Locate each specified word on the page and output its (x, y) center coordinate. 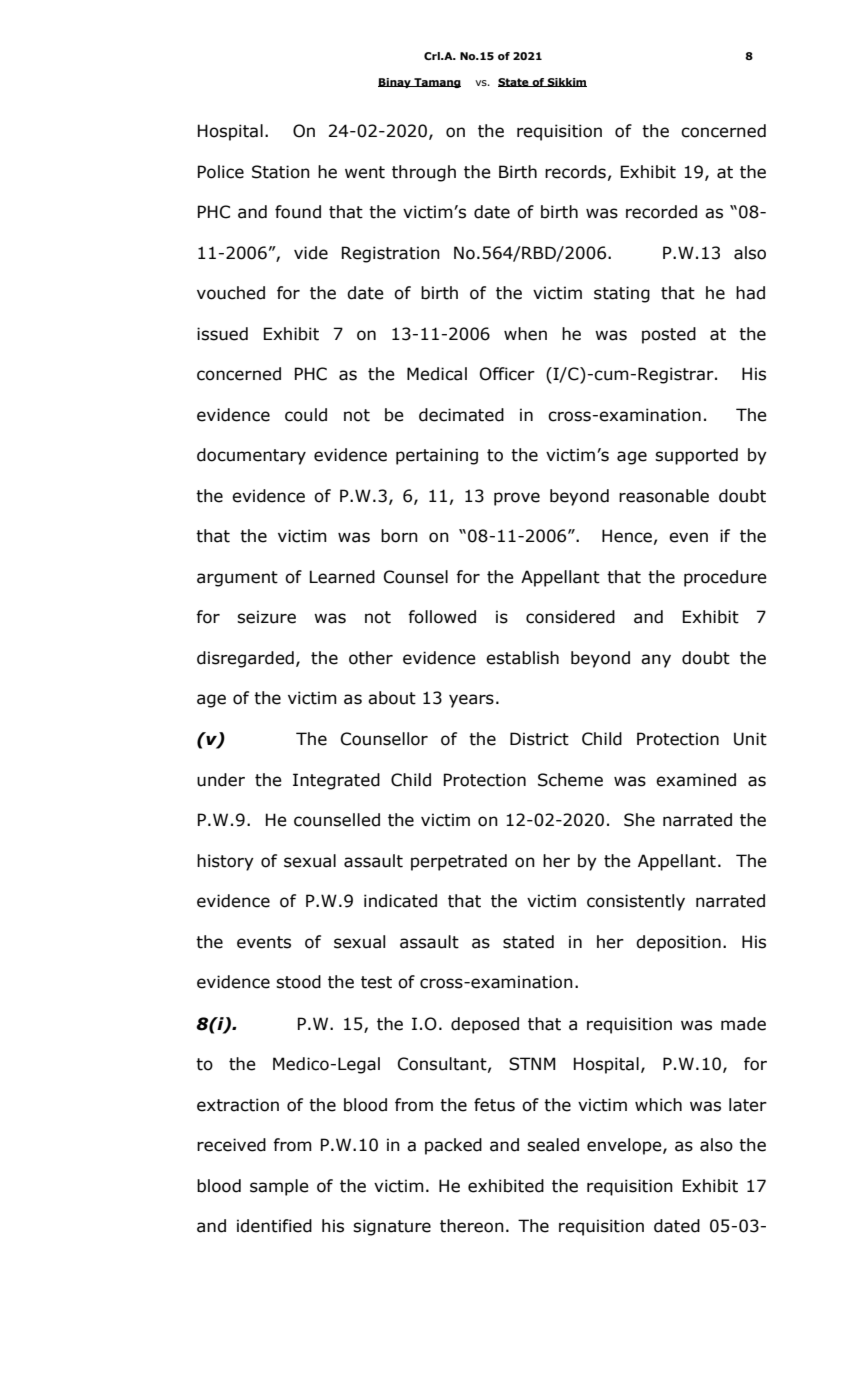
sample (279, 1187)
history (225, 862)
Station (281, 172)
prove (517, 499)
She (639, 820)
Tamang (436, 83)
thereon (472, 1226)
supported (696, 456)
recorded (661, 212)
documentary (251, 456)
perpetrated (459, 862)
